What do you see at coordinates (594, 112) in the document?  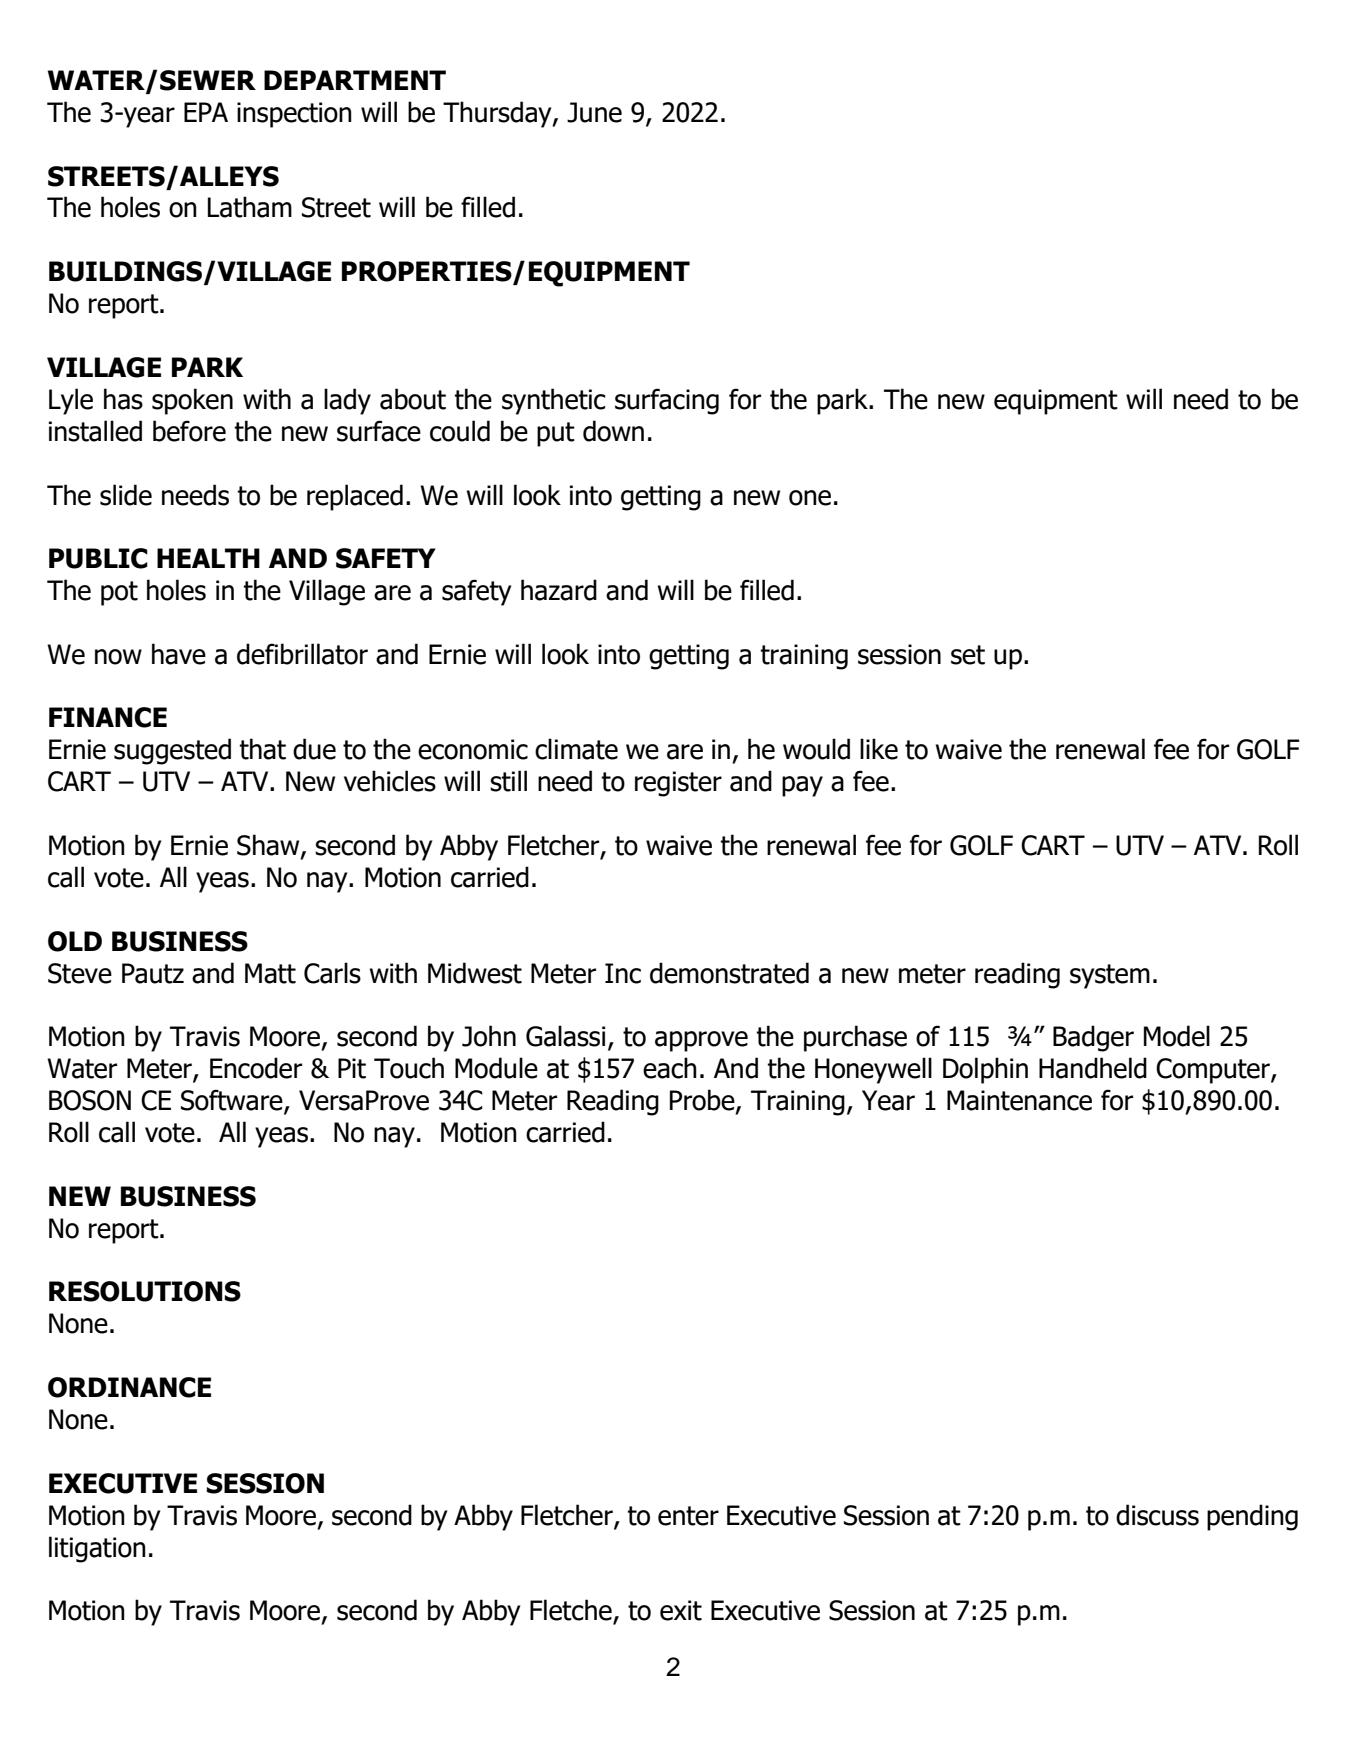 I see `June` at bounding box center [594, 112].
